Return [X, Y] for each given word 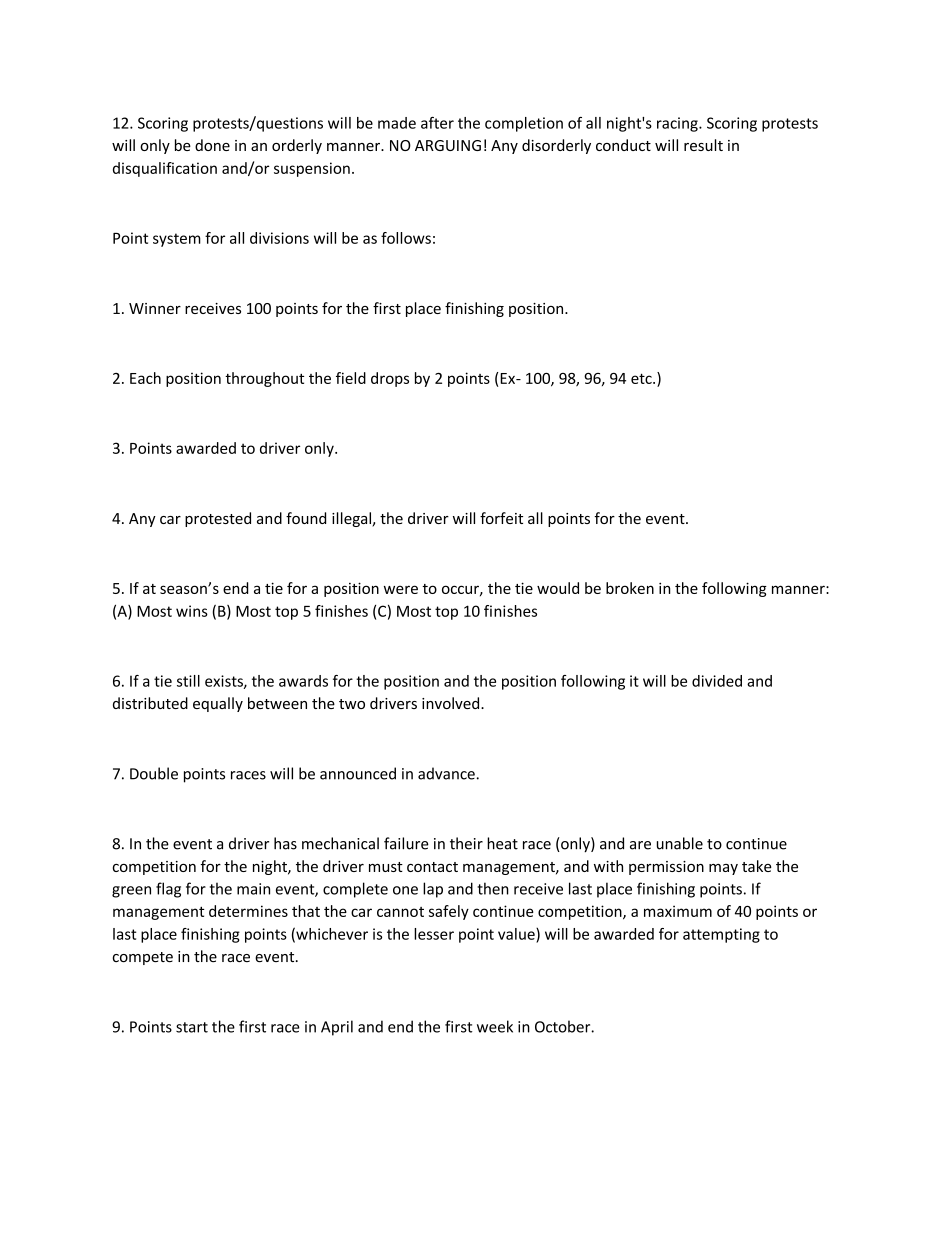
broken [630, 588]
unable [680, 843]
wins [192, 611]
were [401, 589]
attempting [721, 935]
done [212, 145]
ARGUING [448, 145]
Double [154, 773]
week [495, 1026]
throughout [264, 379]
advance [446, 773]
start [192, 1027]
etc [642, 378]
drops [390, 379]
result [703, 145]
